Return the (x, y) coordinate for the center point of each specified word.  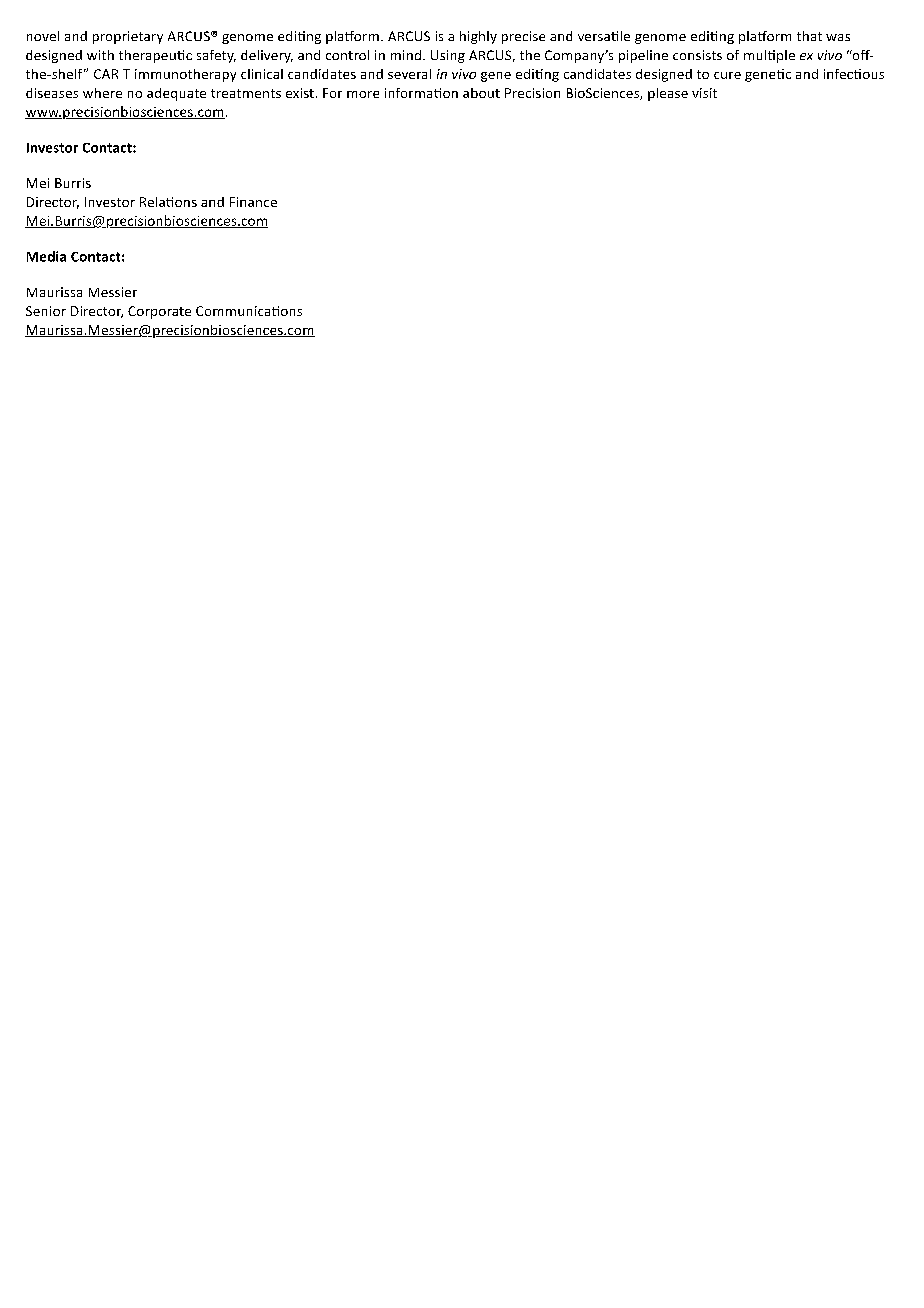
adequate (176, 94)
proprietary (128, 37)
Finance (253, 202)
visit (704, 93)
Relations (168, 202)
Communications (249, 311)
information (421, 93)
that (809, 36)
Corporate (159, 312)
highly (478, 37)
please (668, 94)
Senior (46, 311)
